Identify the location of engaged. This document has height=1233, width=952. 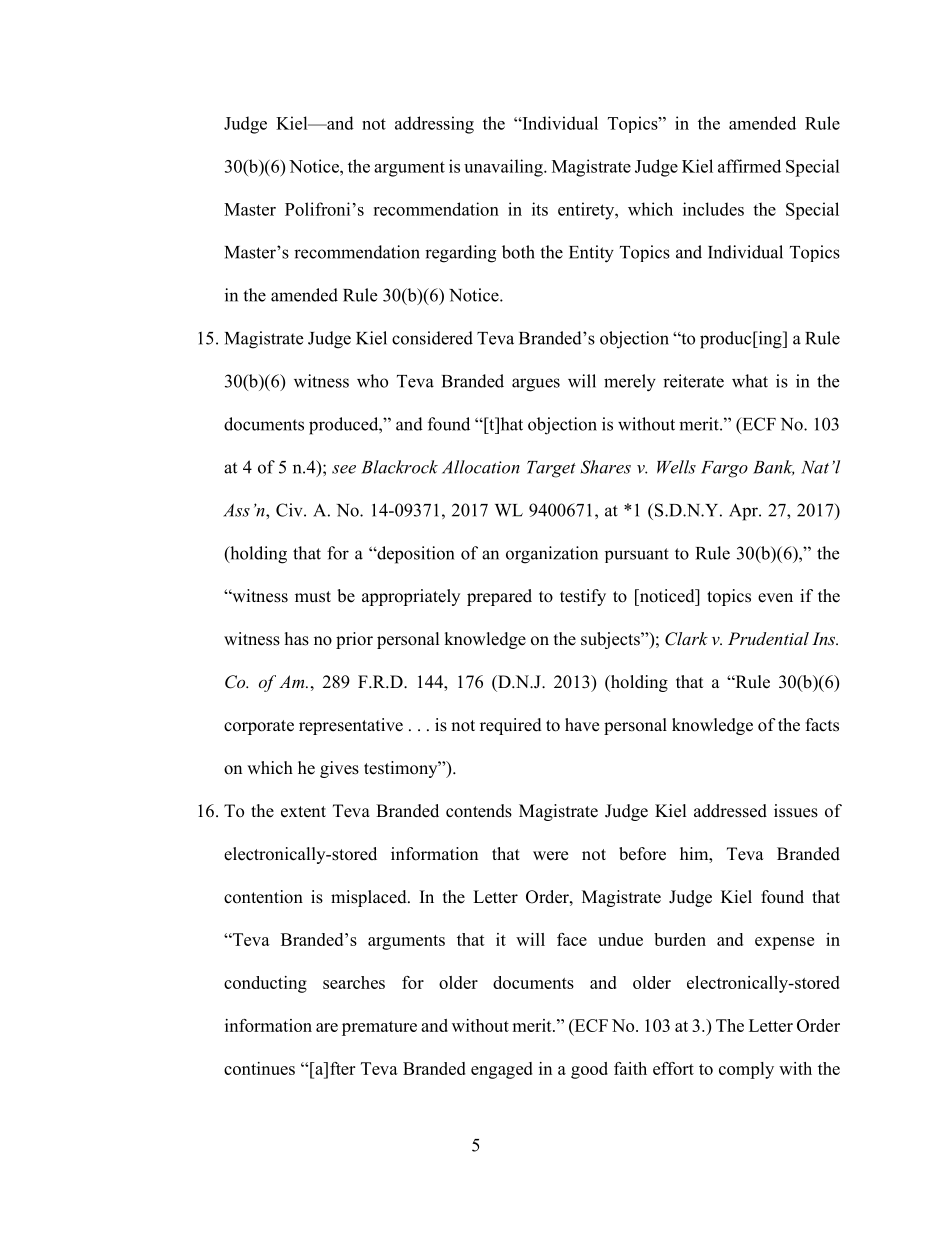
(502, 1070).
